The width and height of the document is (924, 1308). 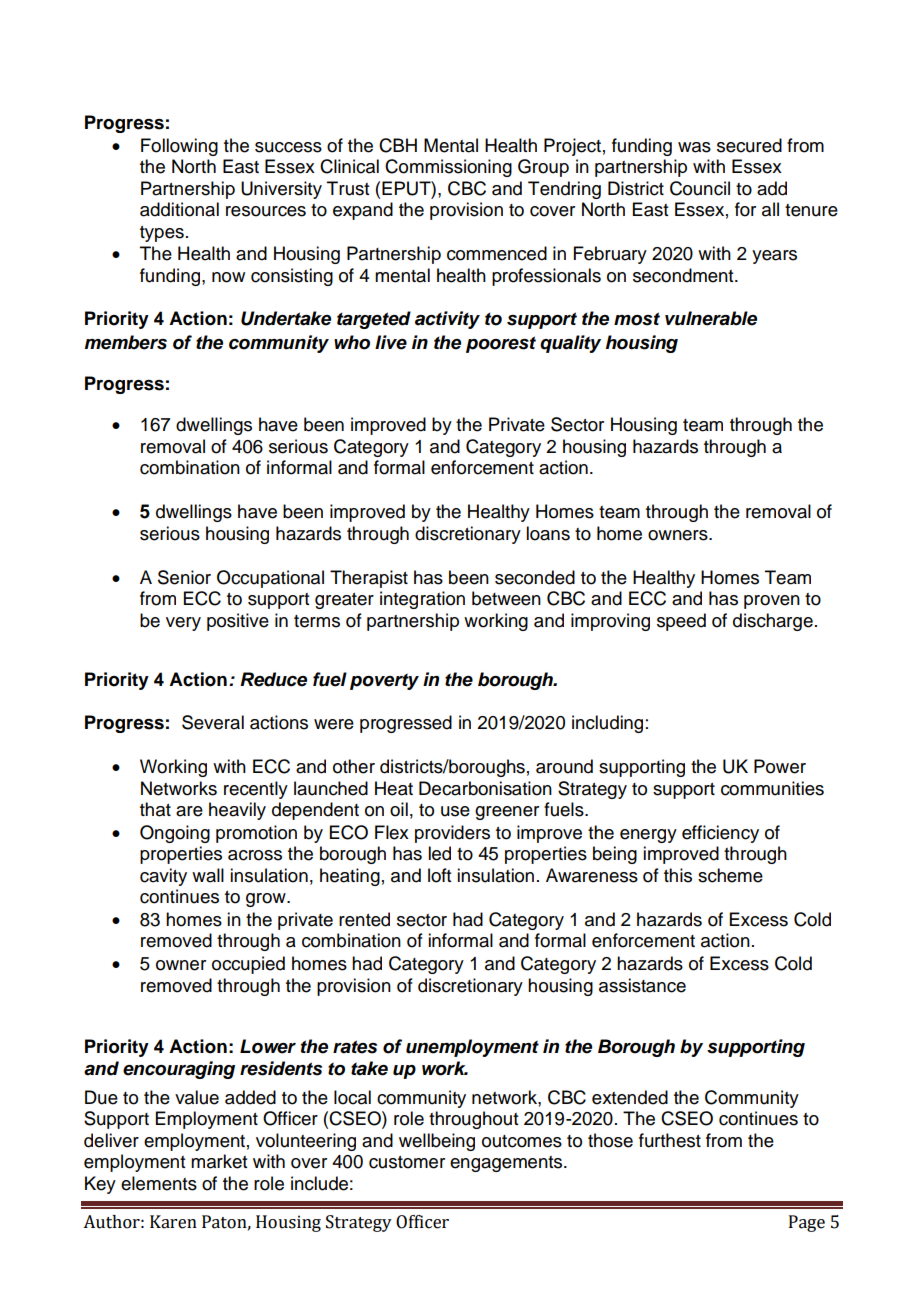 I want to click on loans, so click(x=548, y=533).
